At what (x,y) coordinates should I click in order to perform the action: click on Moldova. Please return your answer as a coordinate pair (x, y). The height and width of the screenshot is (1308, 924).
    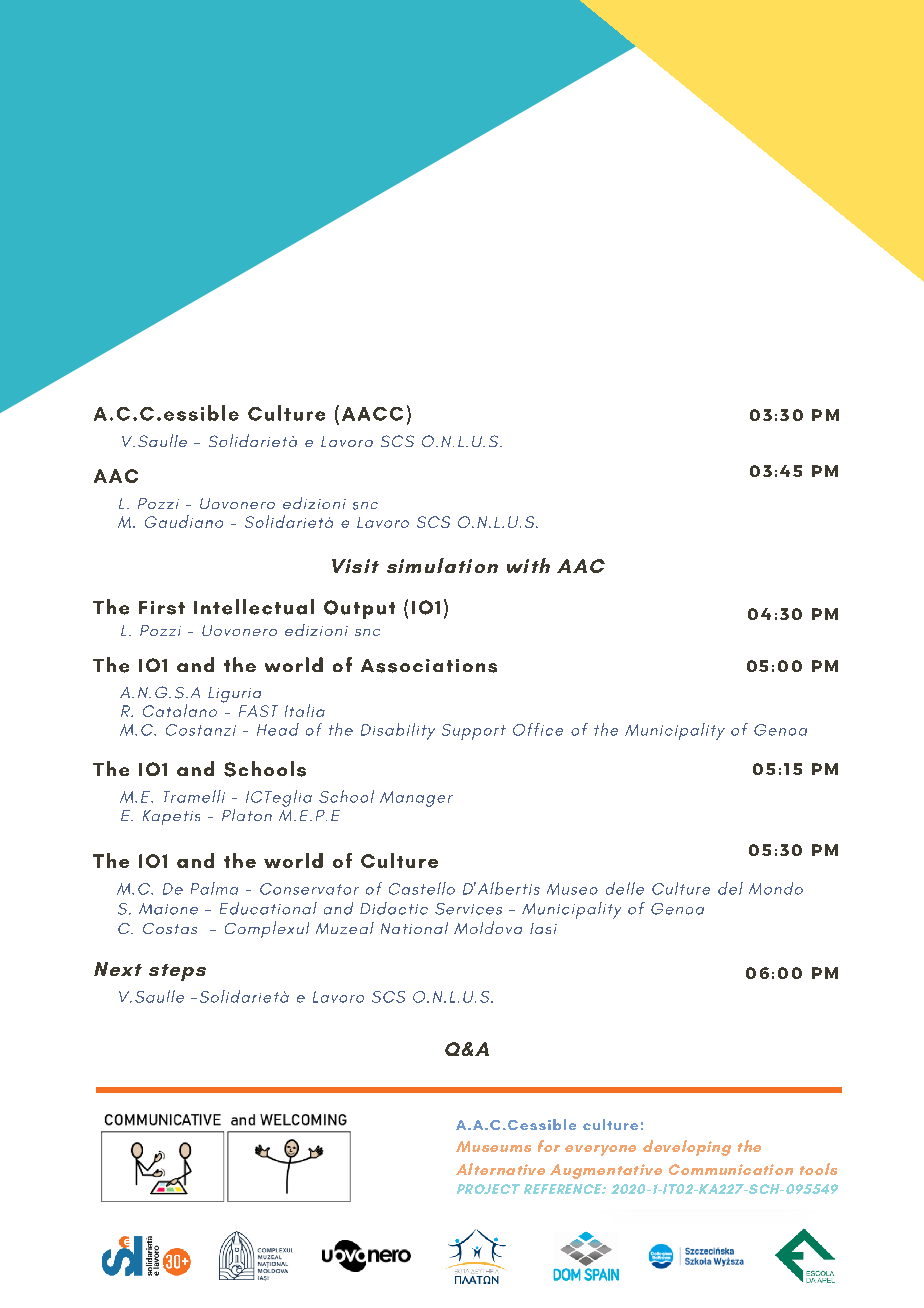
    Looking at the image, I should click on (488, 927).
